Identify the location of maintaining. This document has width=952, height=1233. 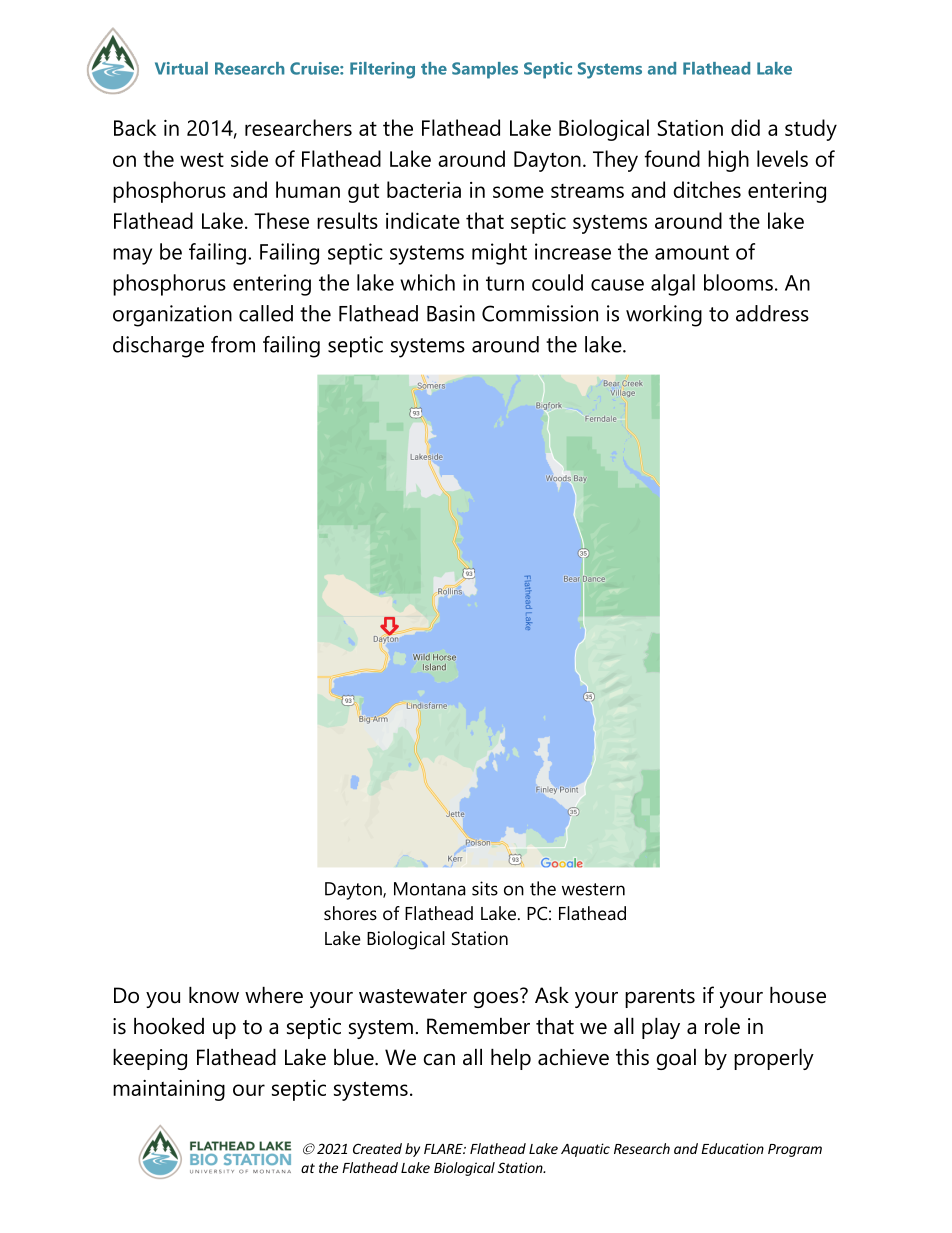
(169, 1090).
